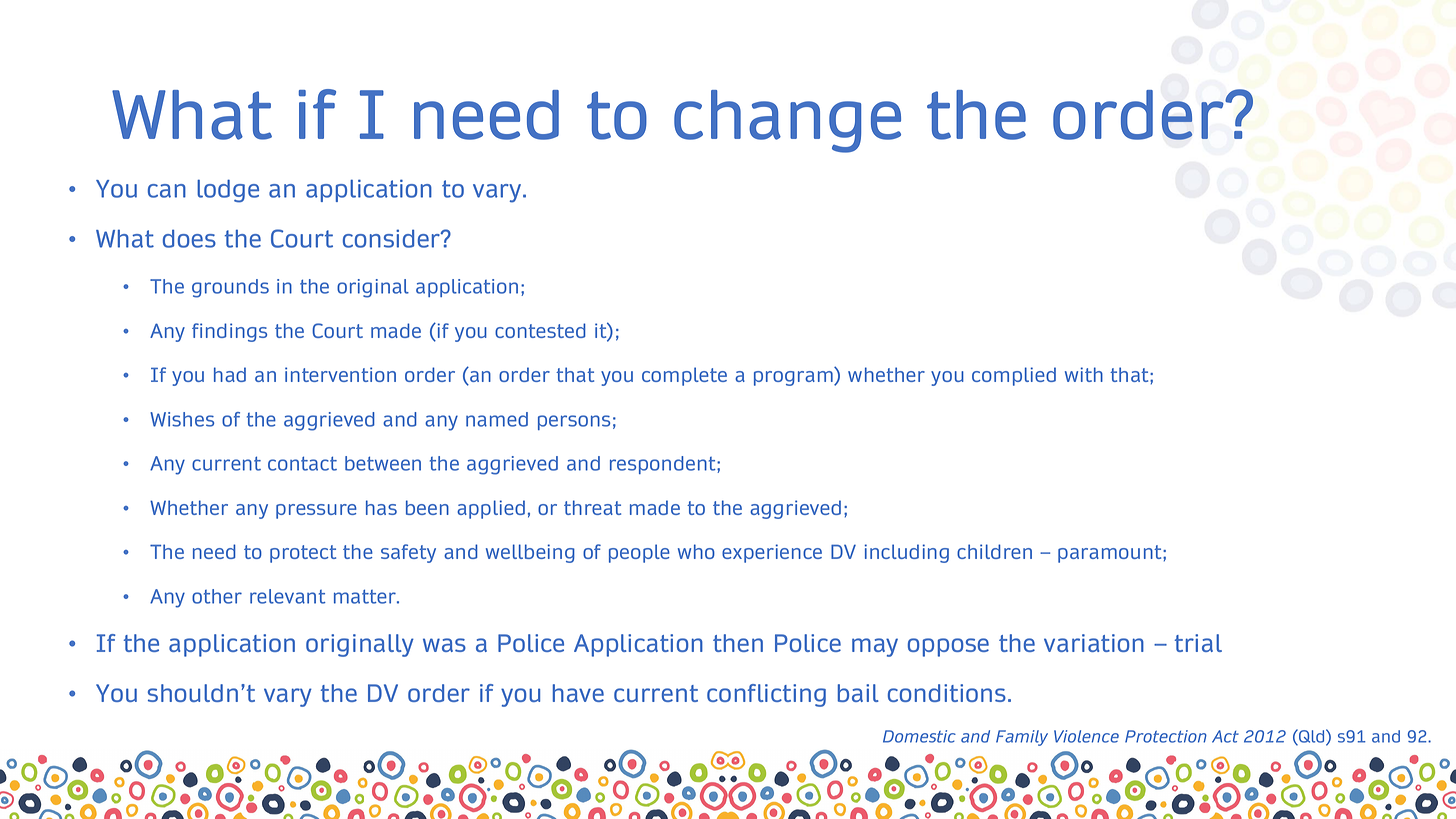 This image has width=1456, height=819. What do you see at coordinates (228, 191) in the image?
I see `lodge` at bounding box center [228, 191].
